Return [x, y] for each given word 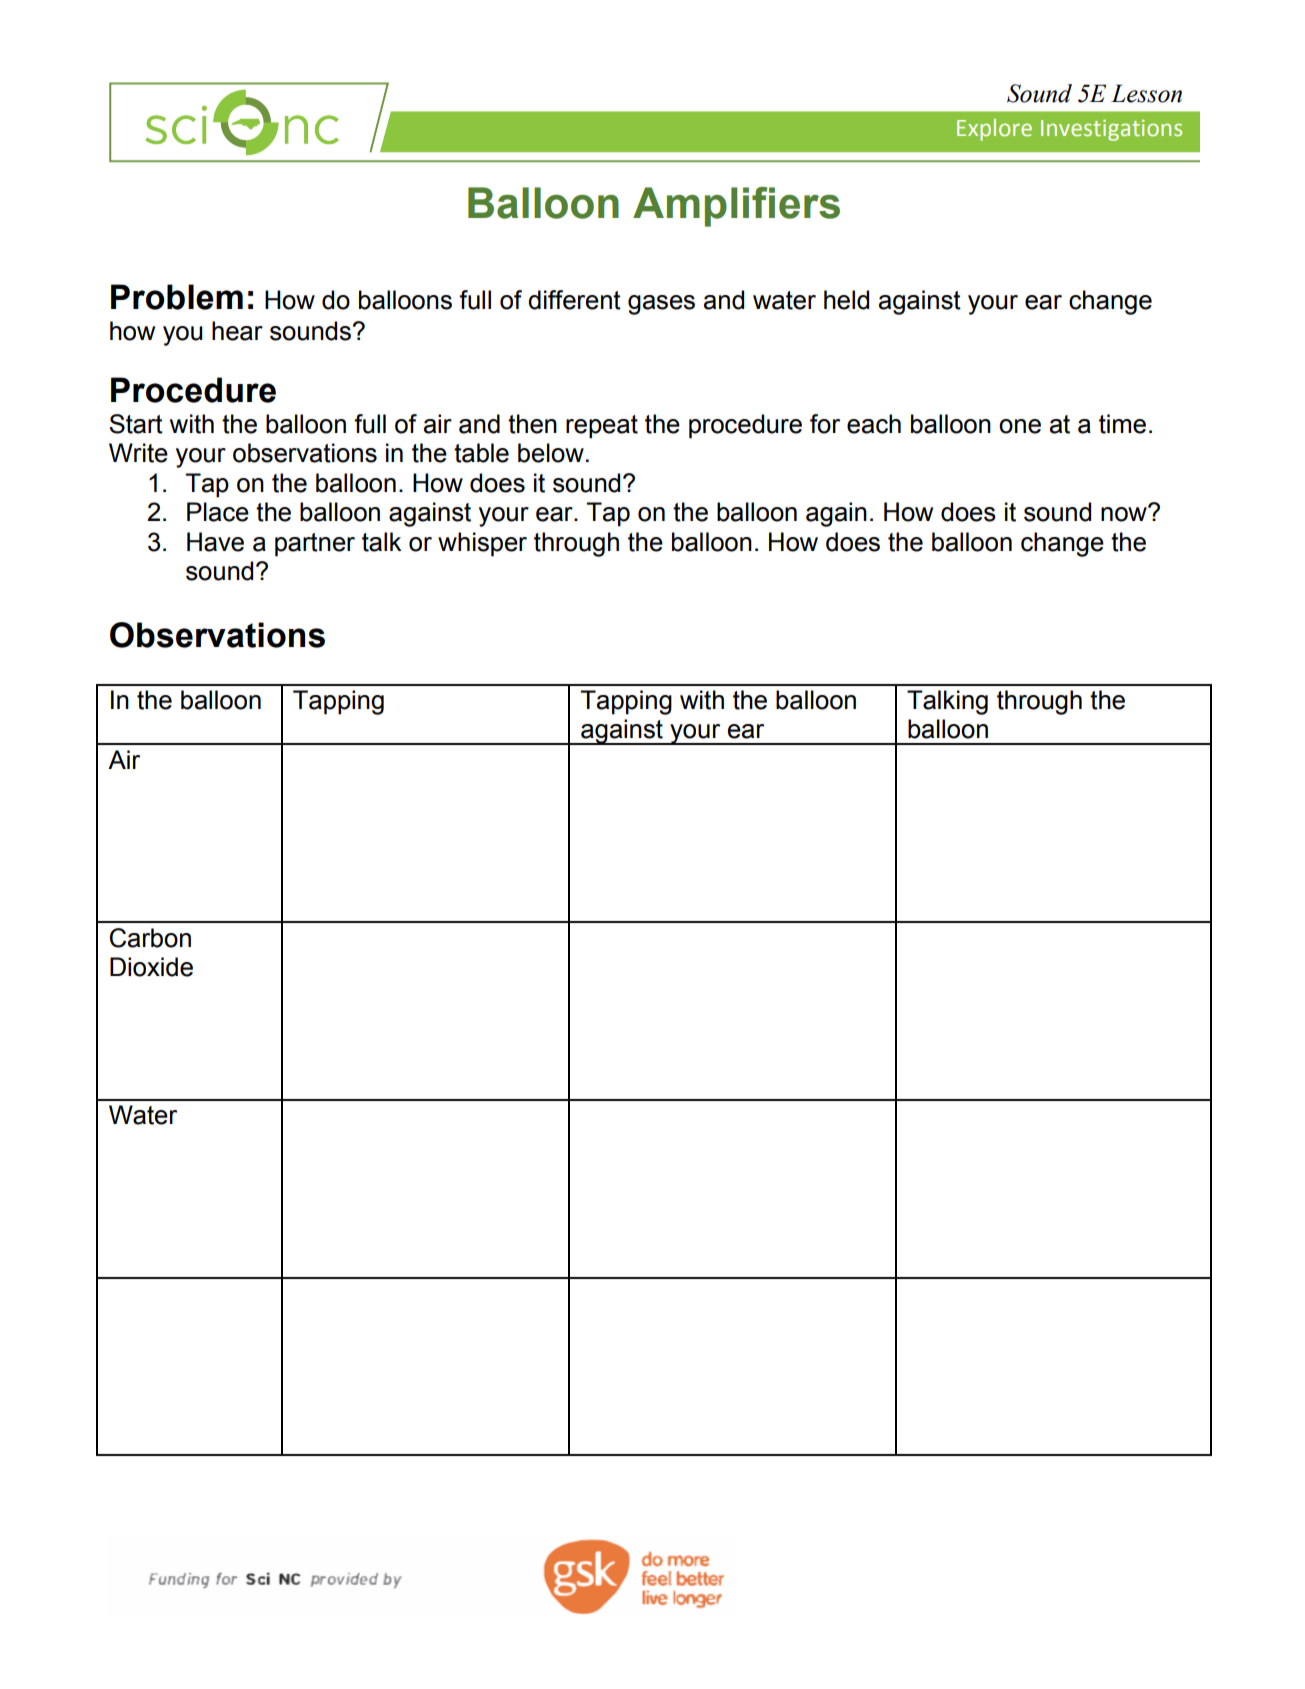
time [1122, 424]
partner [315, 545]
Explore [994, 130]
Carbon [150, 938]
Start [136, 424]
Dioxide [151, 967]
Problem [177, 297]
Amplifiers [736, 207]
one [1020, 426]
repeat [602, 427]
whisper [482, 544]
